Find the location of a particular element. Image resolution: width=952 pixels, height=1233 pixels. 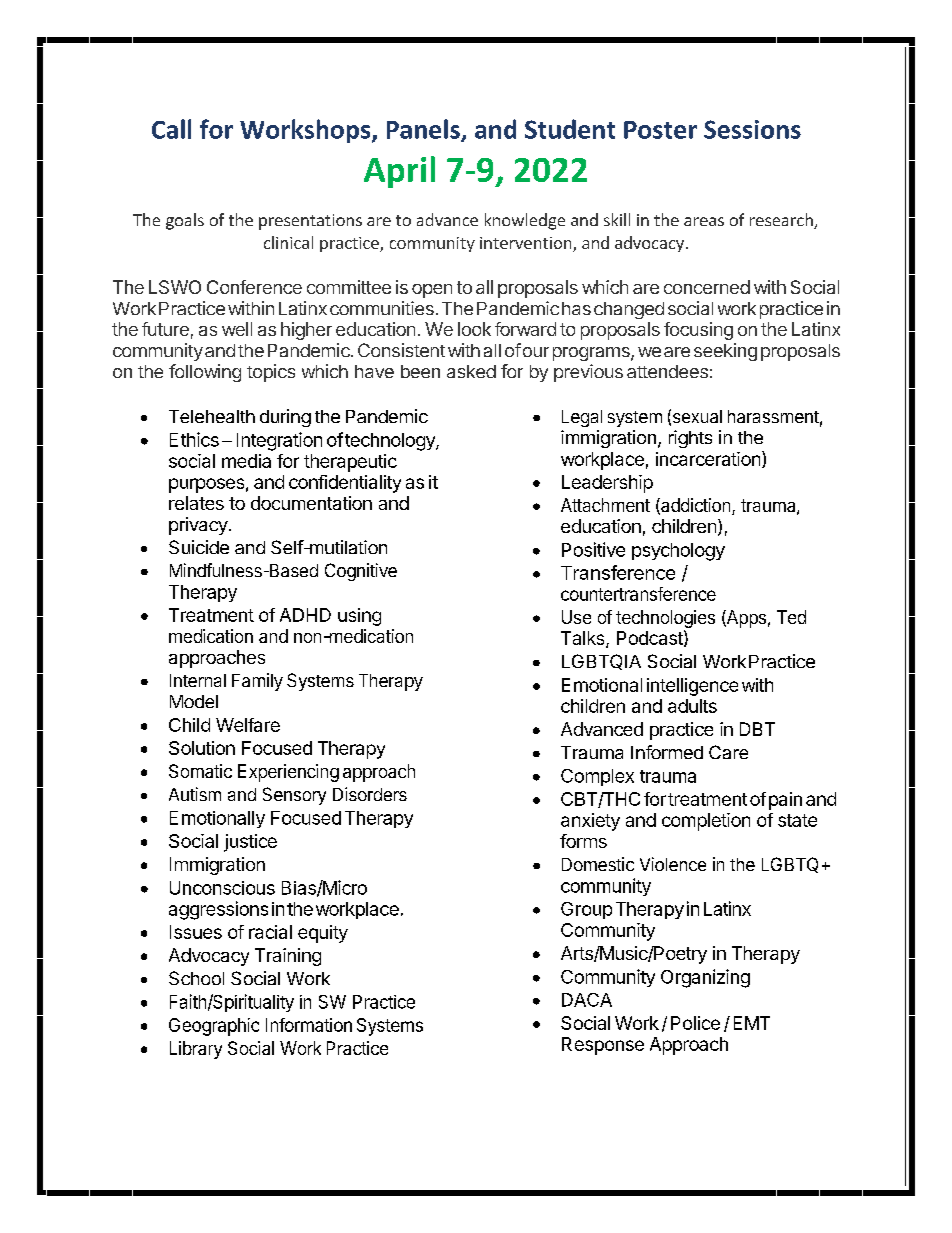

Geographic is located at coordinates (214, 1027).
